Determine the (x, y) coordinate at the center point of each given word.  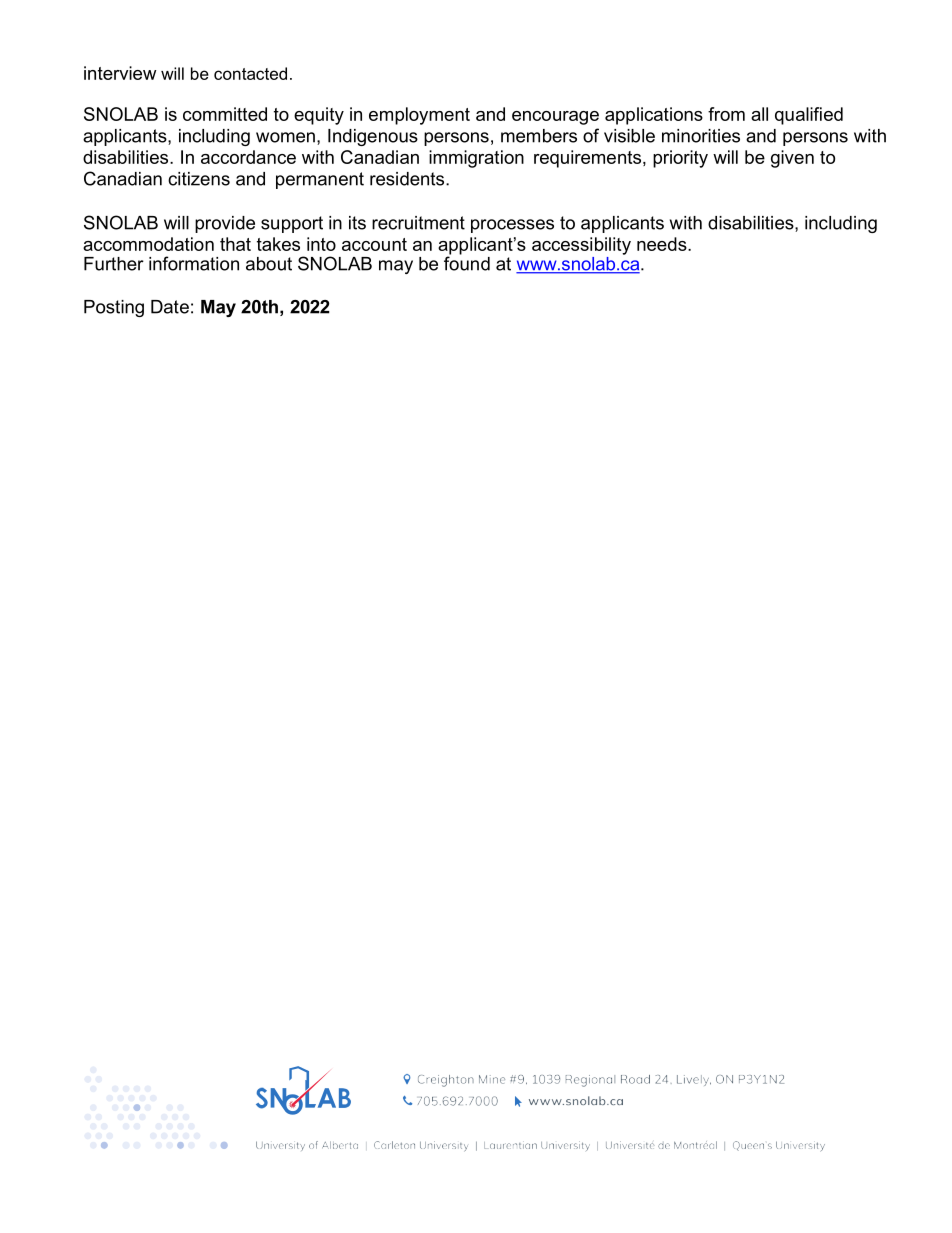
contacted (250, 73)
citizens (199, 179)
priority (680, 159)
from (726, 114)
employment (419, 116)
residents (408, 179)
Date (170, 307)
